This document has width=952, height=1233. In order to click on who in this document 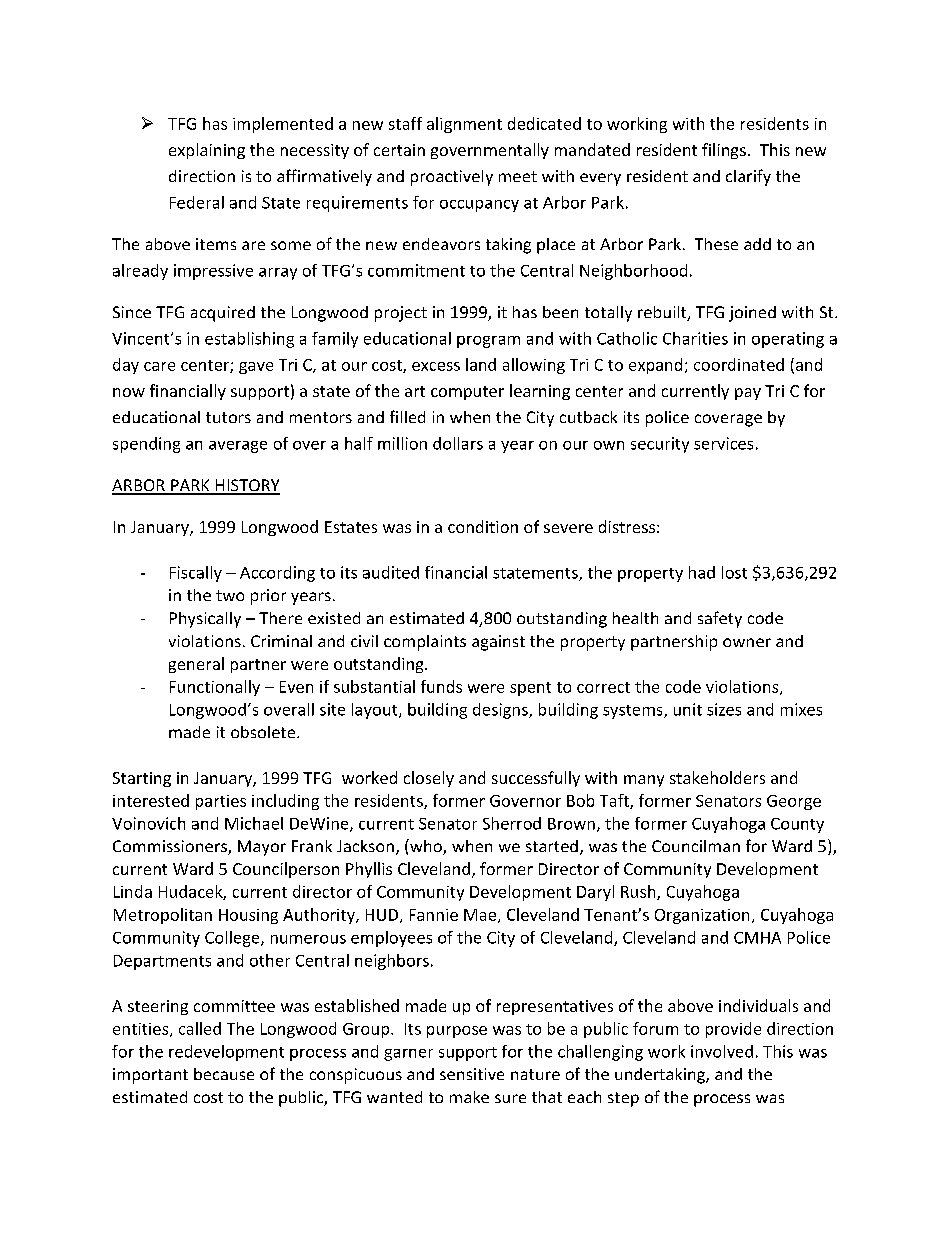, I will do `click(426, 847)`.
